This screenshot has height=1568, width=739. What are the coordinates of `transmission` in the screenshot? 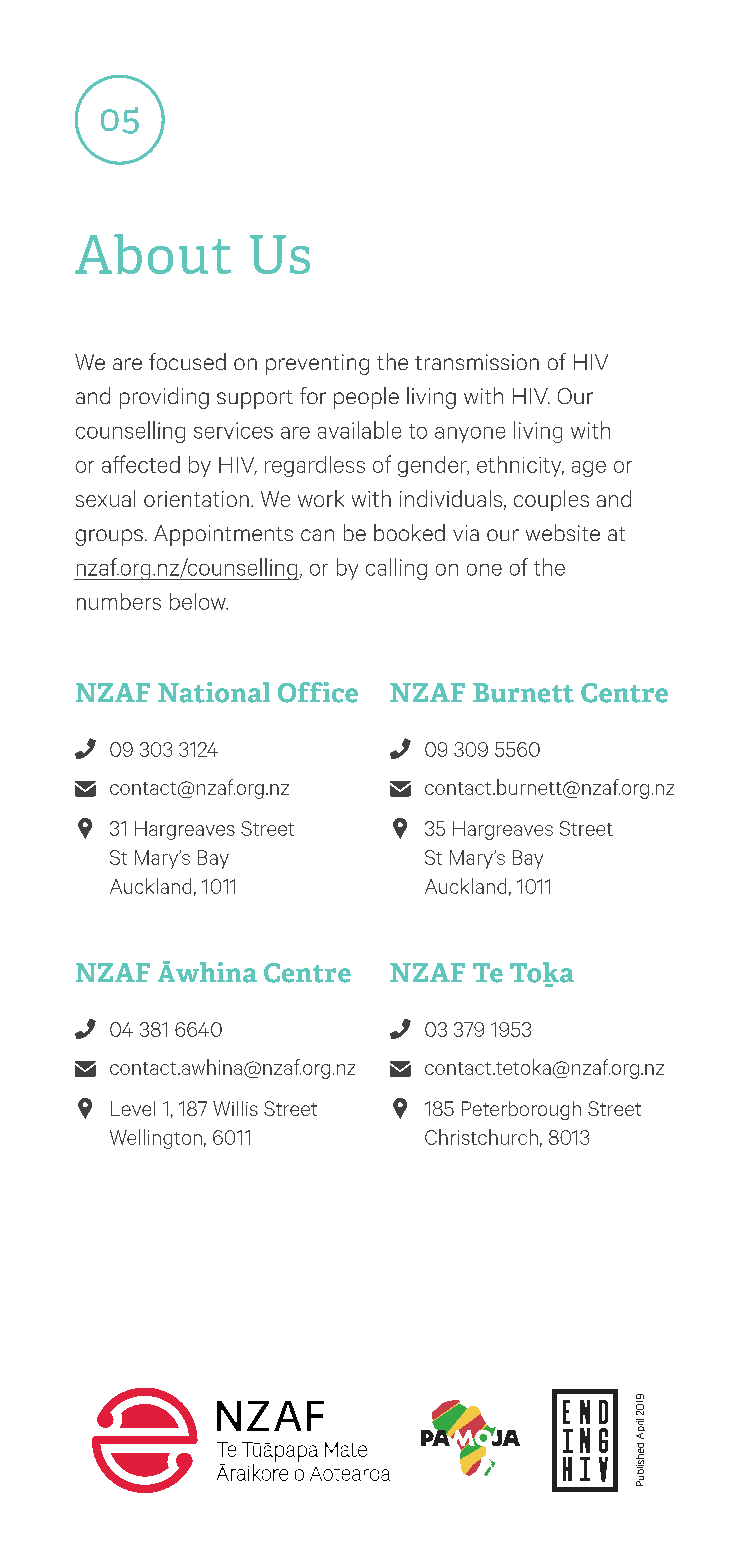 It's located at (477, 362).
